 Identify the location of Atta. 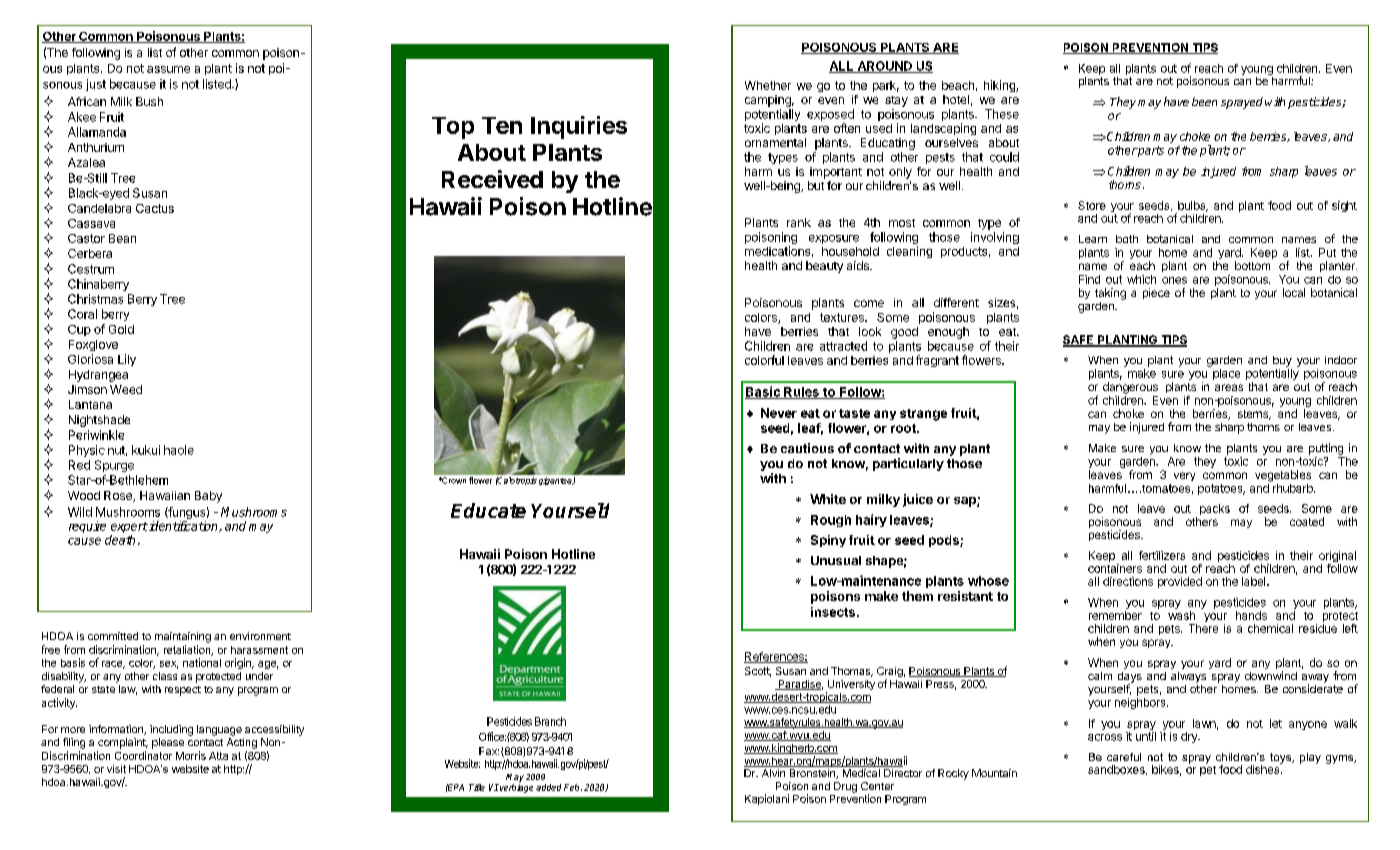
(218, 756).
